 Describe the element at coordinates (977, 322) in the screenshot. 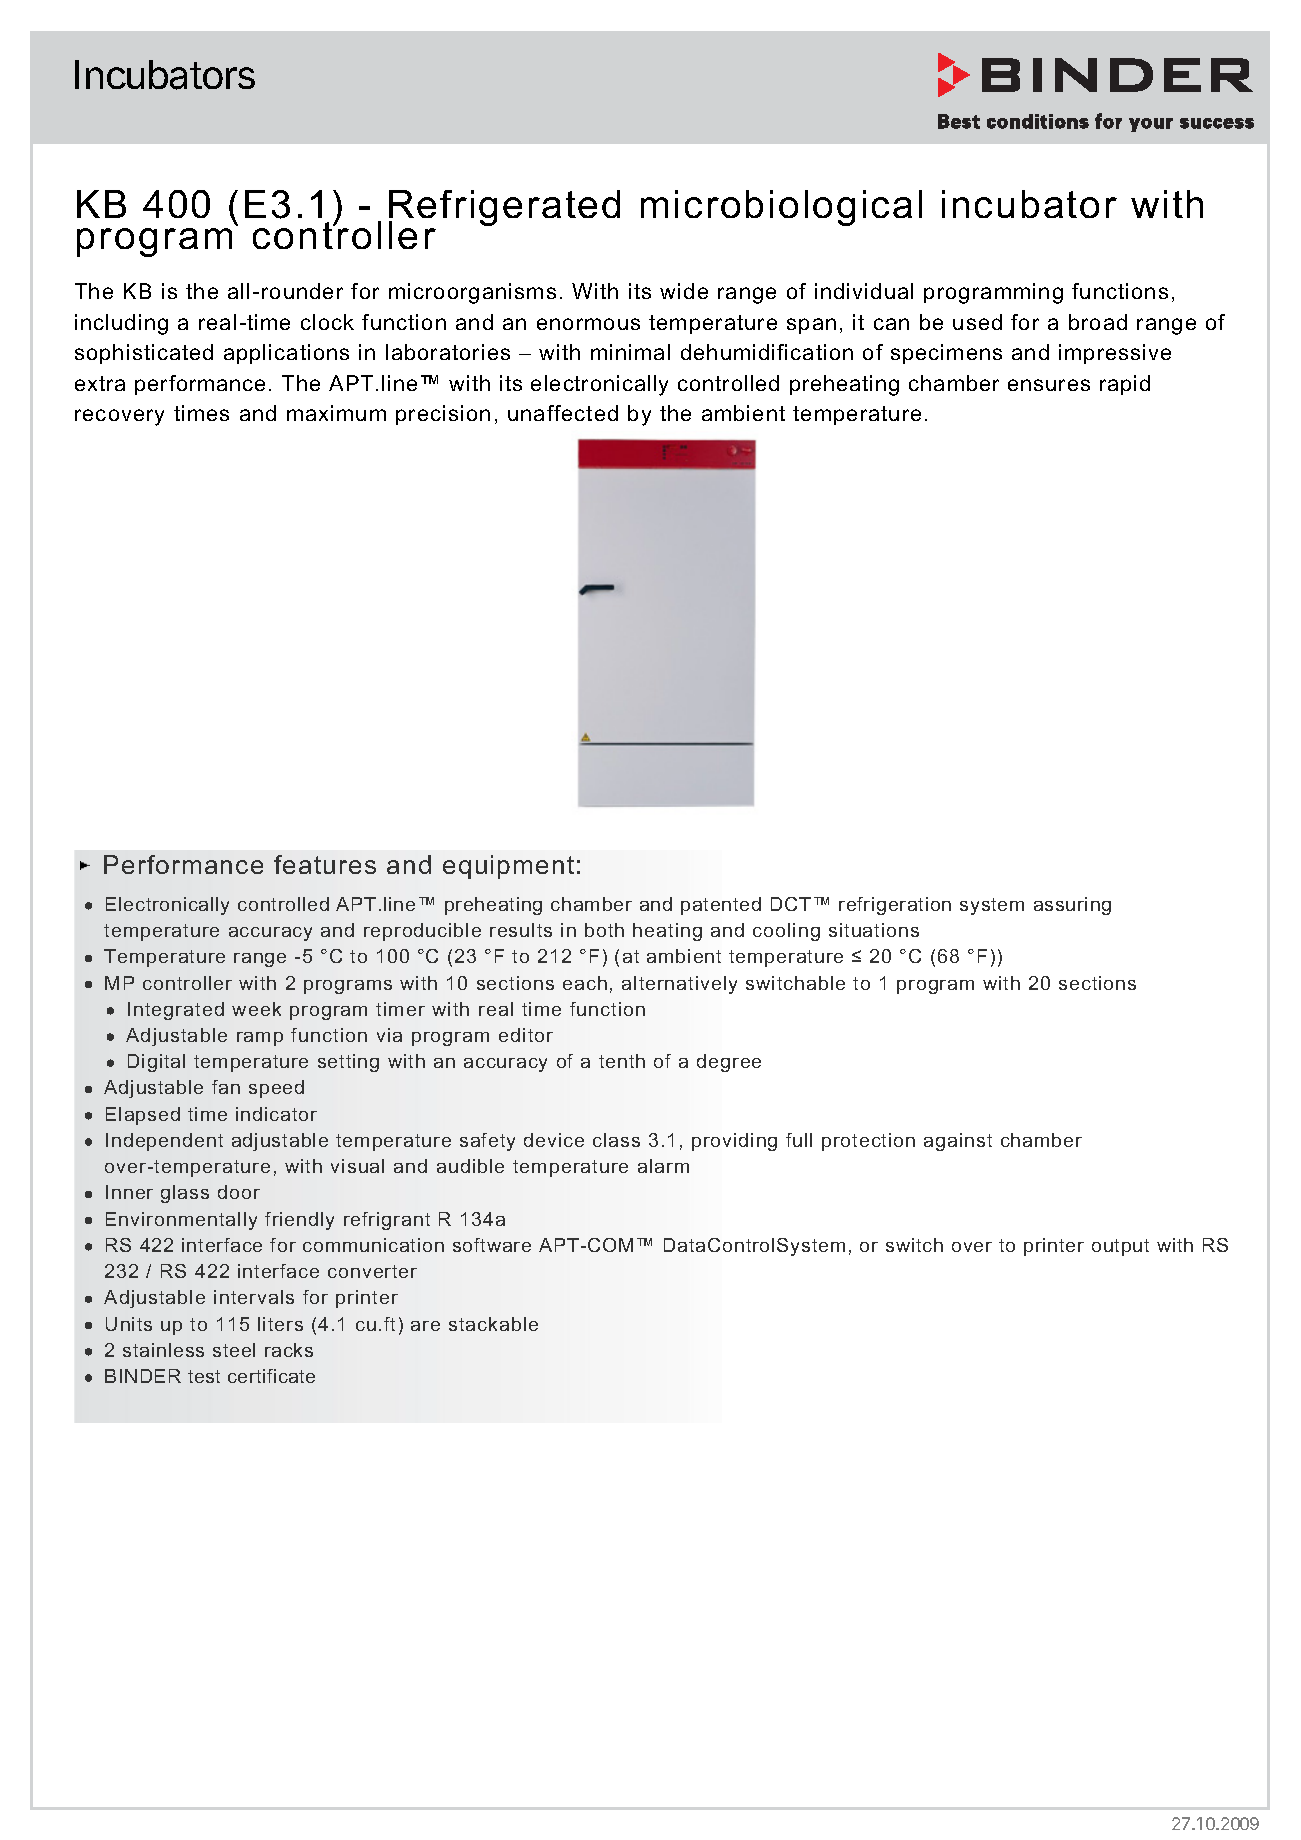

I see `used` at that location.
